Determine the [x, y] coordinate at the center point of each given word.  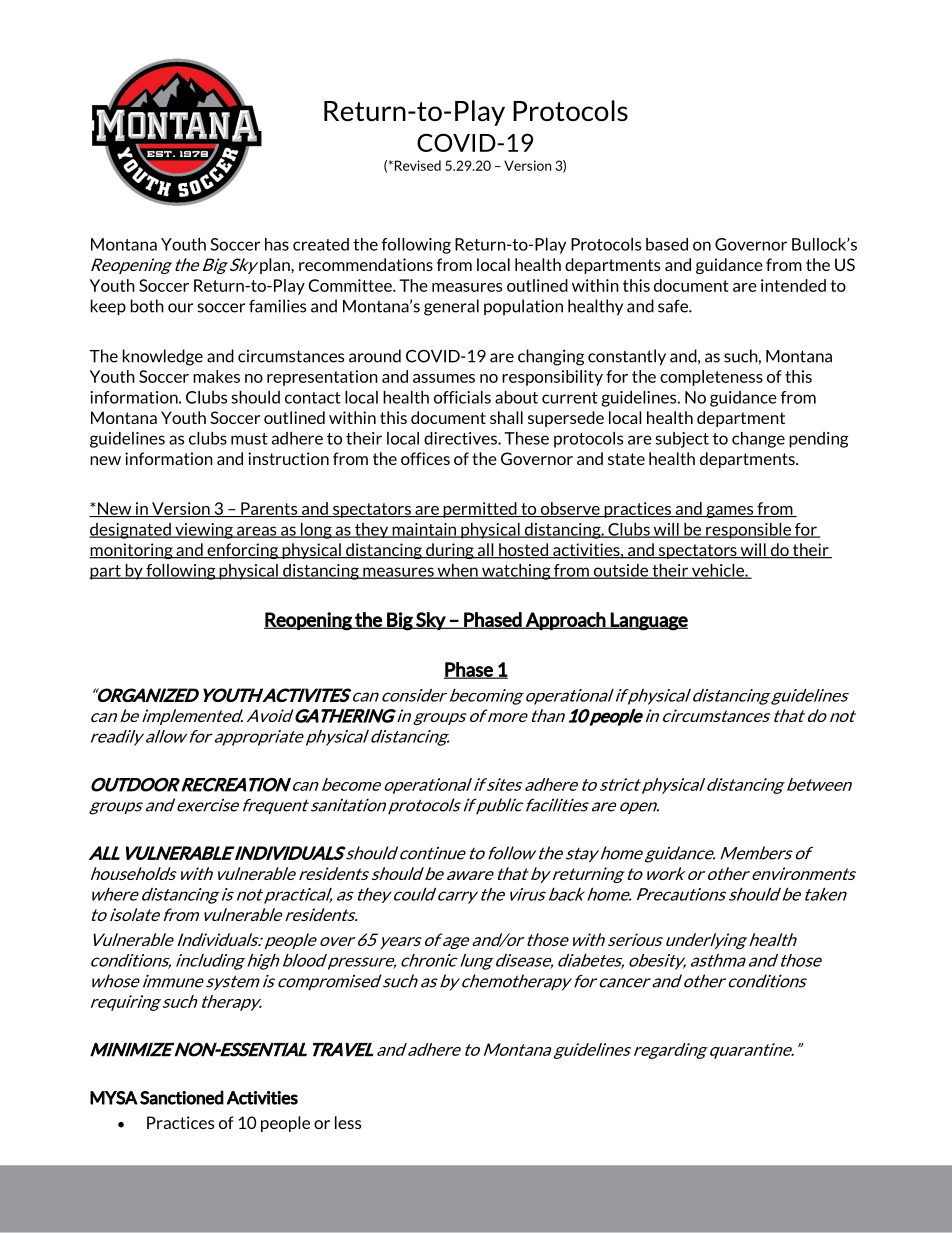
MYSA [114, 1098]
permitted [480, 510]
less [348, 1122]
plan [276, 266]
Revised [416, 165]
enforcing [243, 551]
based [667, 244]
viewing [204, 531]
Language [648, 621]
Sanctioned [182, 1097]
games [730, 512]
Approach [565, 621]
